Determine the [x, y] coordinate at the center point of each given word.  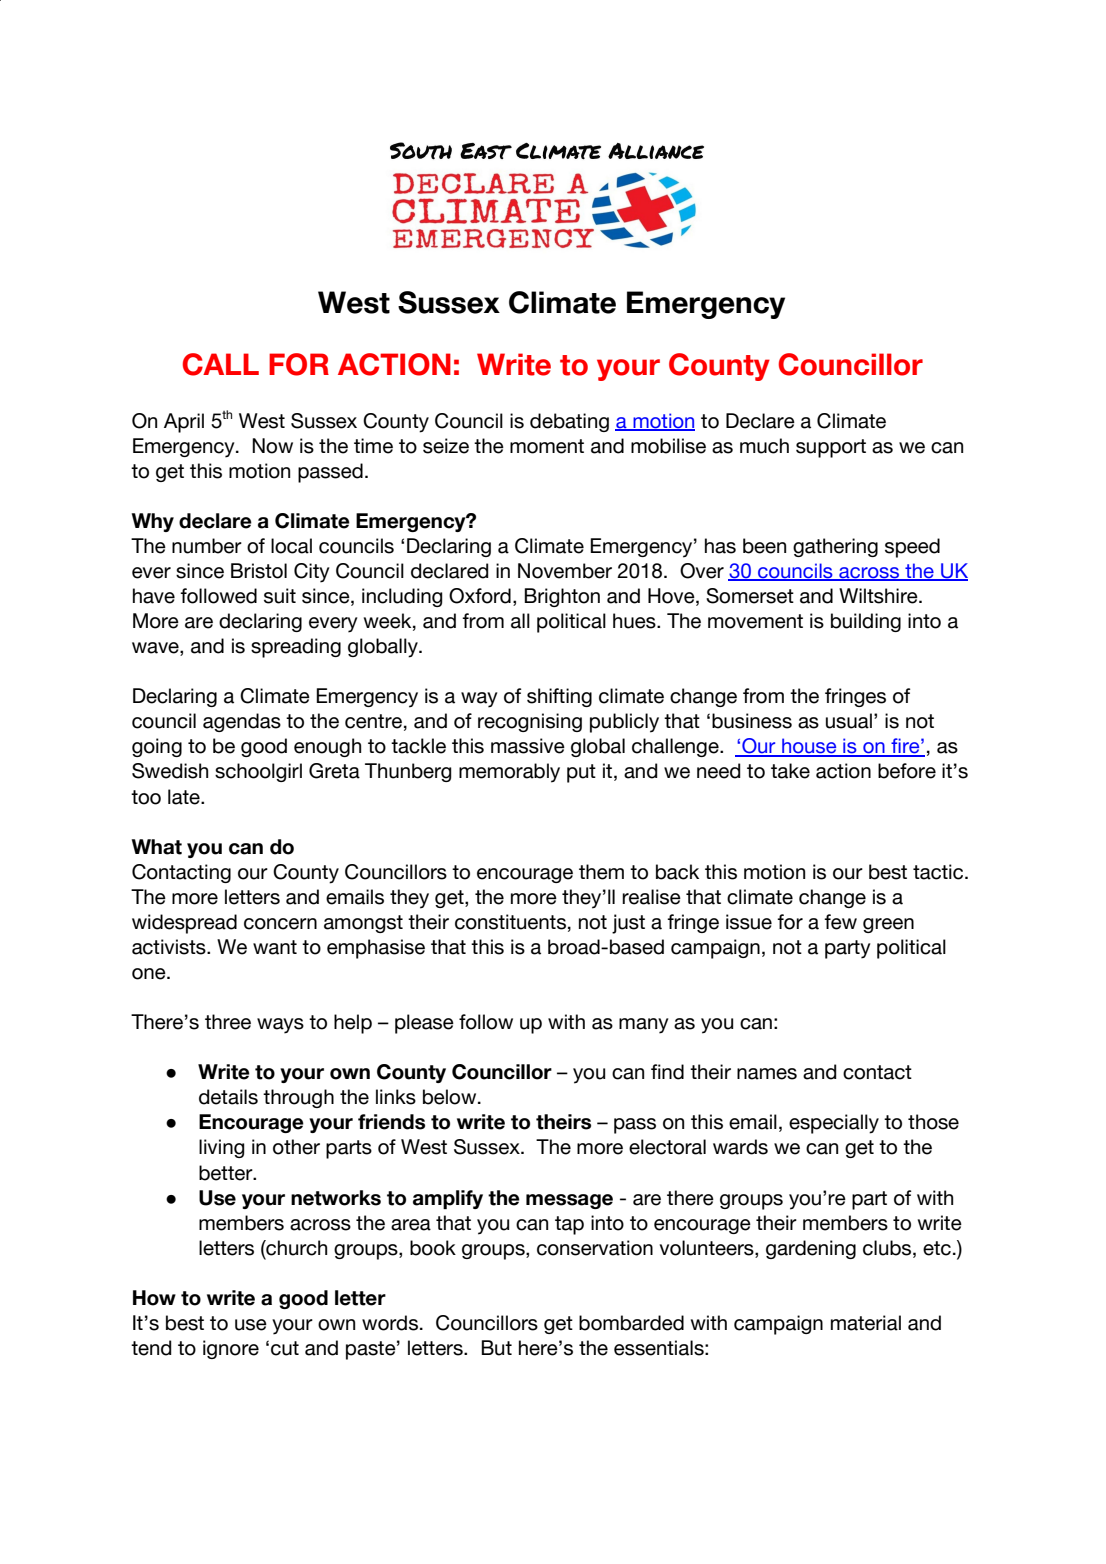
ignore [231, 1349]
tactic [939, 872]
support [831, 448]
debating [569, 422]
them [601, 872]
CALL [220, 364]
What [157, 847]
